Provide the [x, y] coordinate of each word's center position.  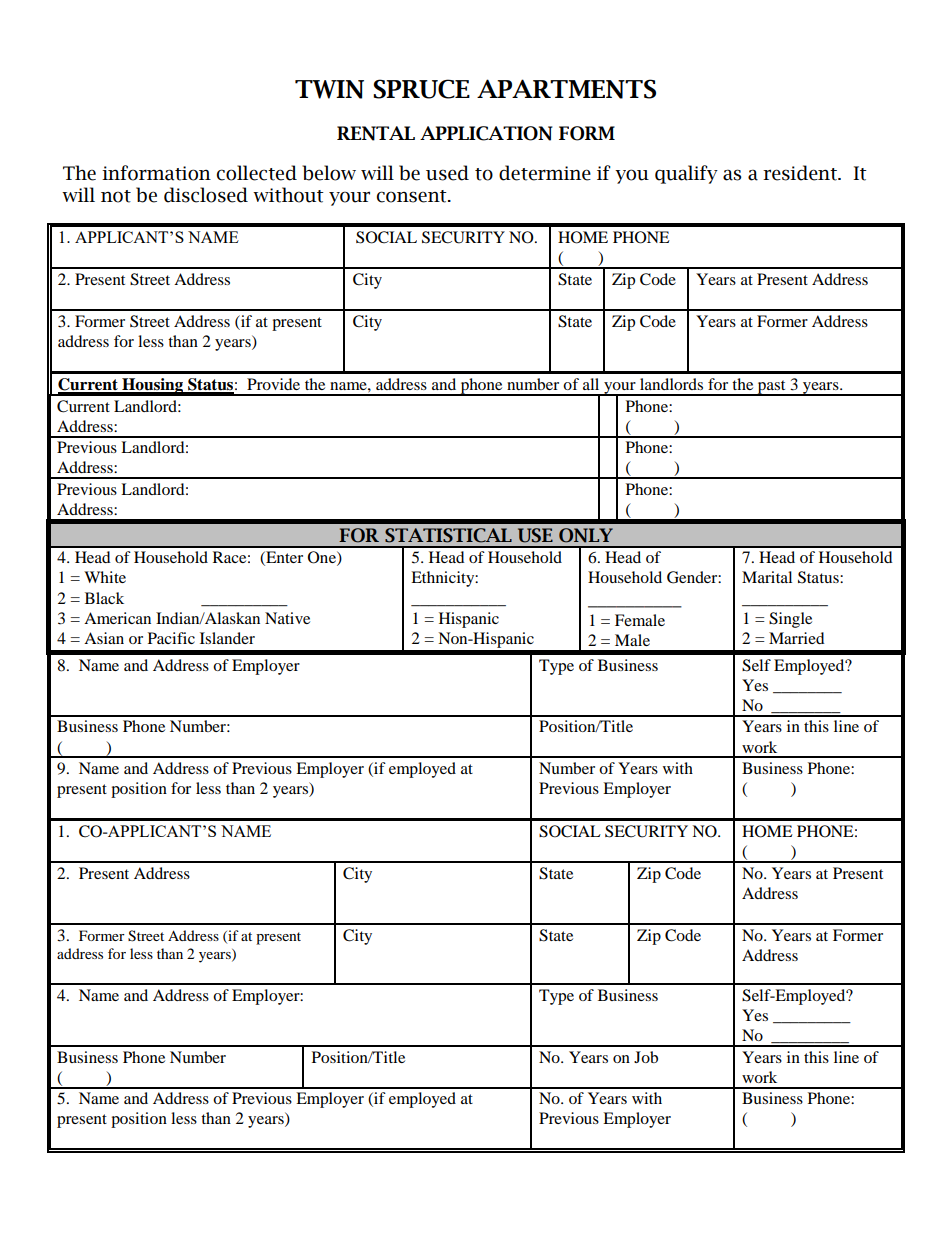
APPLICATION [486, 133]
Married [797, 638]
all [591, 384]
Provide [273, 384]
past [772, 388]
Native [287, 618]
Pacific [171, 638]
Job [646, 1057]
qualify [686, 174]
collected [257, 173]
